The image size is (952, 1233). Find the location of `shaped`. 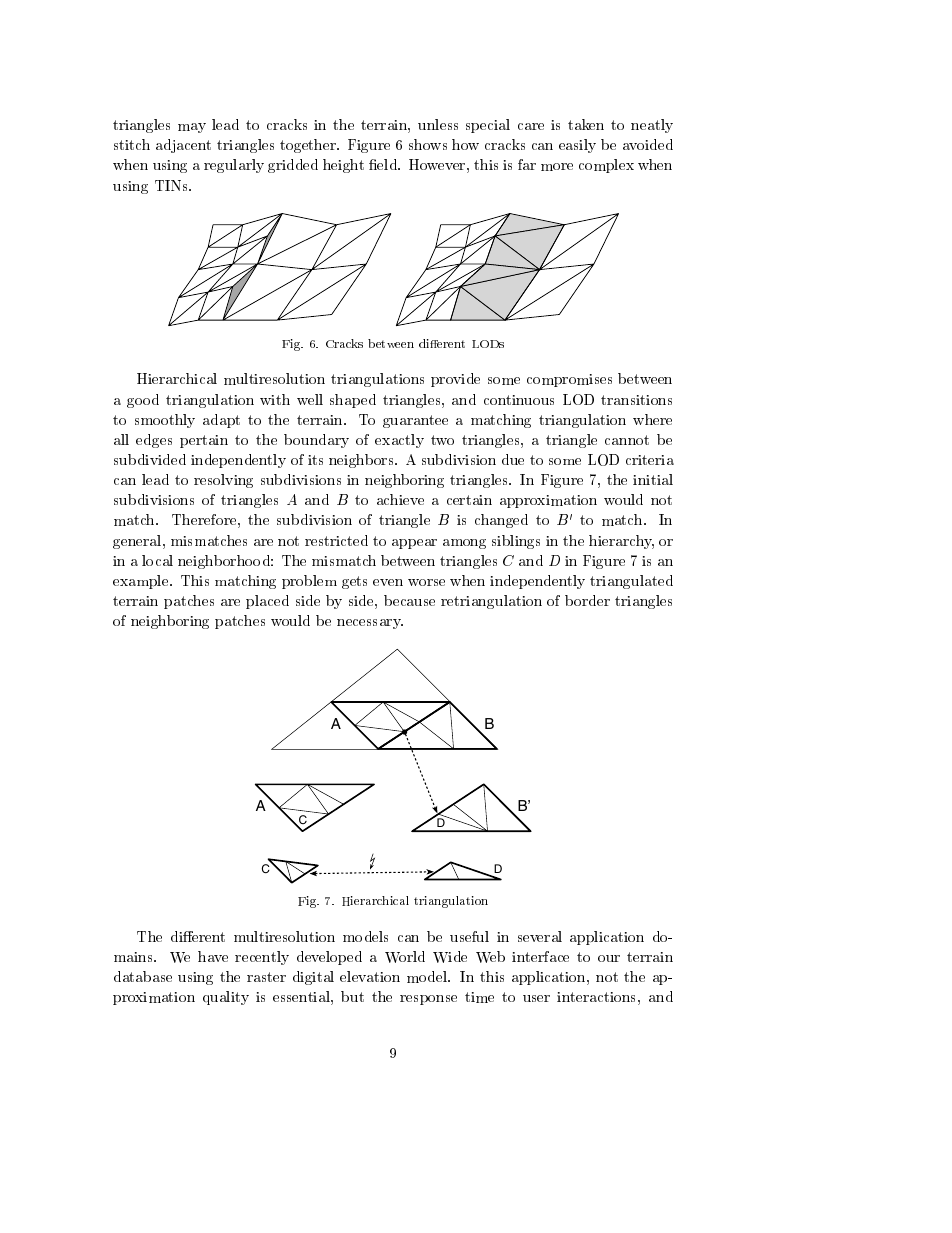

shaped is located at coordinates (353, 401).
